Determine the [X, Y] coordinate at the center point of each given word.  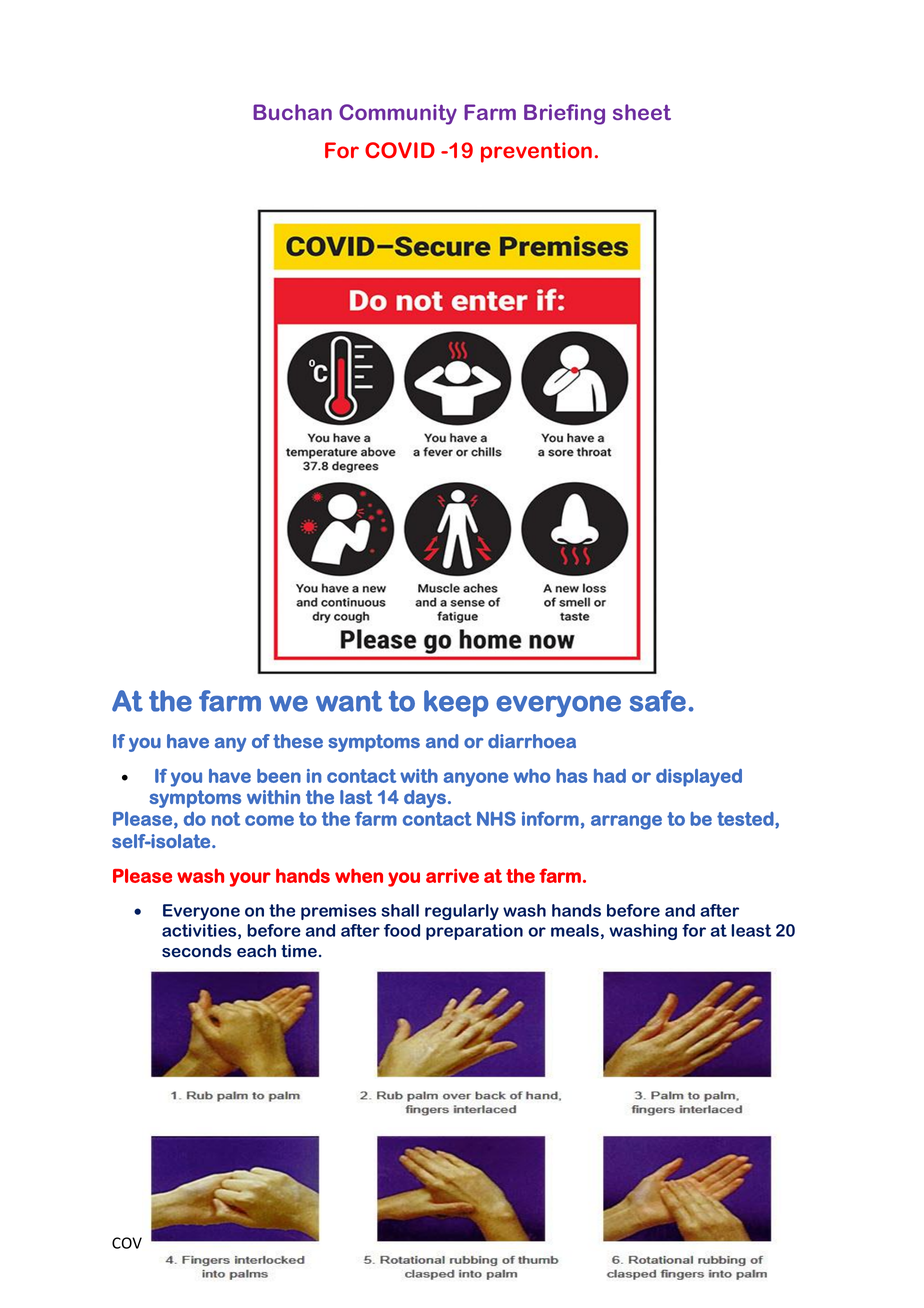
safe [658, 701]
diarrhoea [532, 741]
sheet [642, 112]
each [256, 950]
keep [456, 703]
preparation [474, 932]
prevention [536, 152]
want [349, 701]
